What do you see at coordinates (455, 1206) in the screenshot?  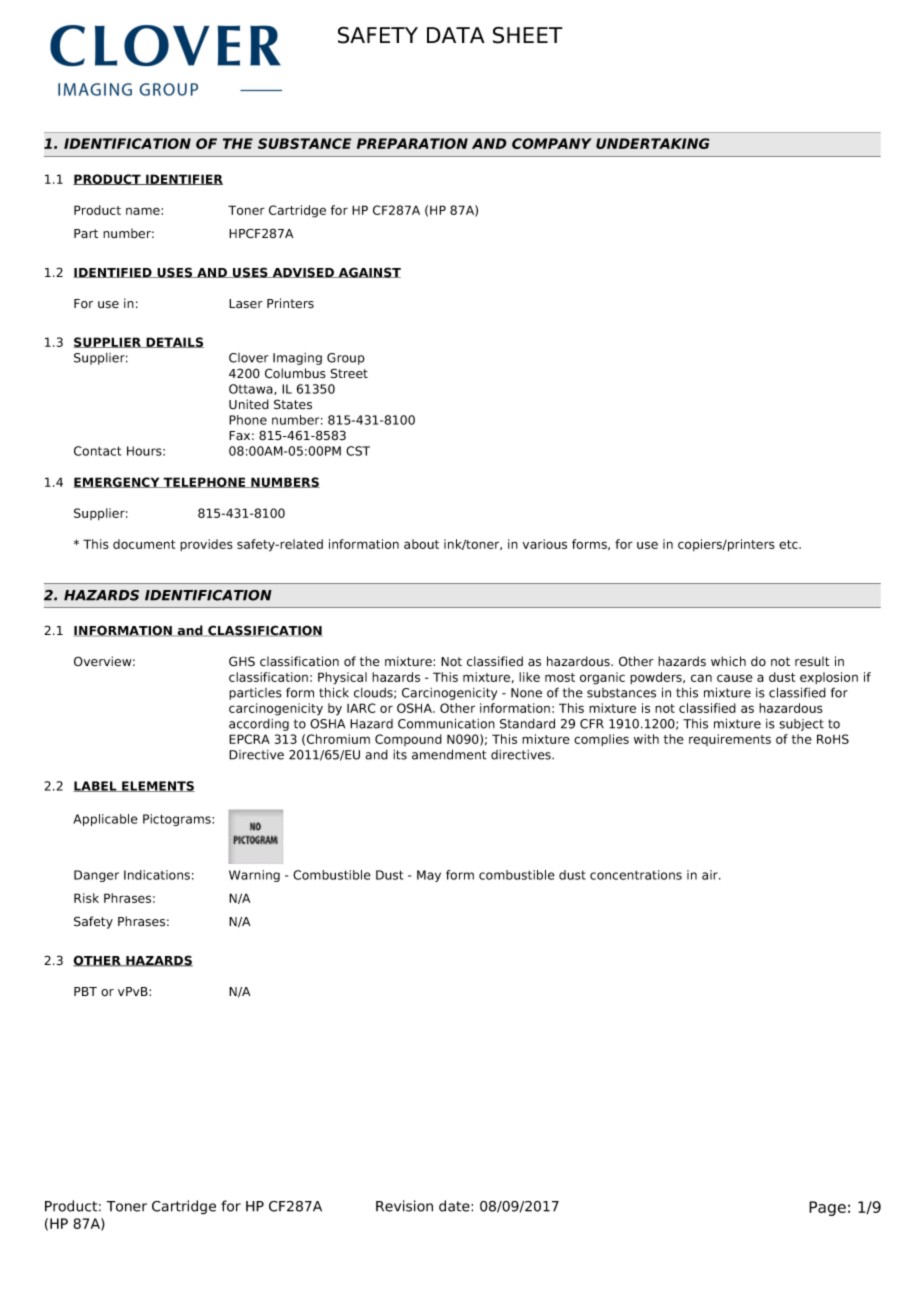 I see `date` at bounding box center [455, 1206].
